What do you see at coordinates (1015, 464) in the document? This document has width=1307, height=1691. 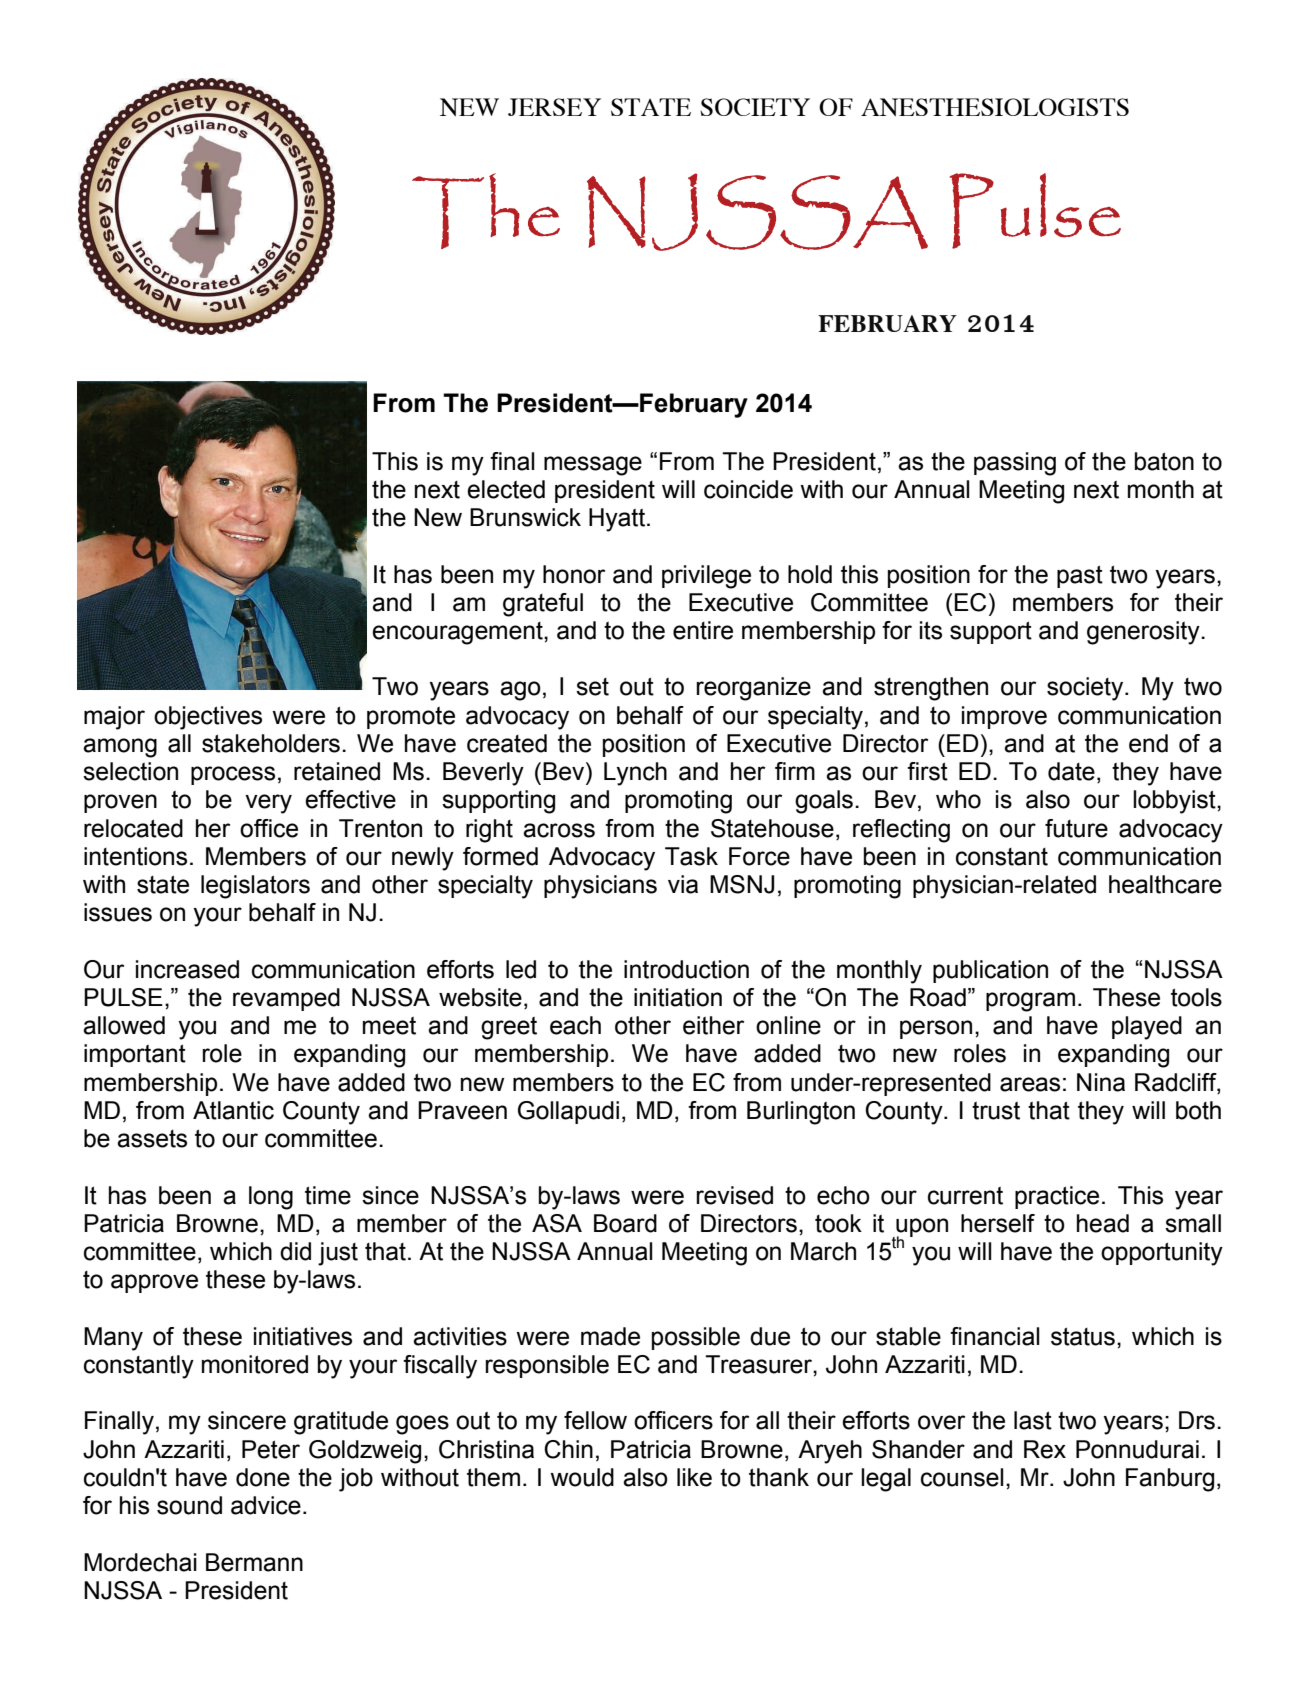 I see `passing` at bounding box center [1015, 464].
